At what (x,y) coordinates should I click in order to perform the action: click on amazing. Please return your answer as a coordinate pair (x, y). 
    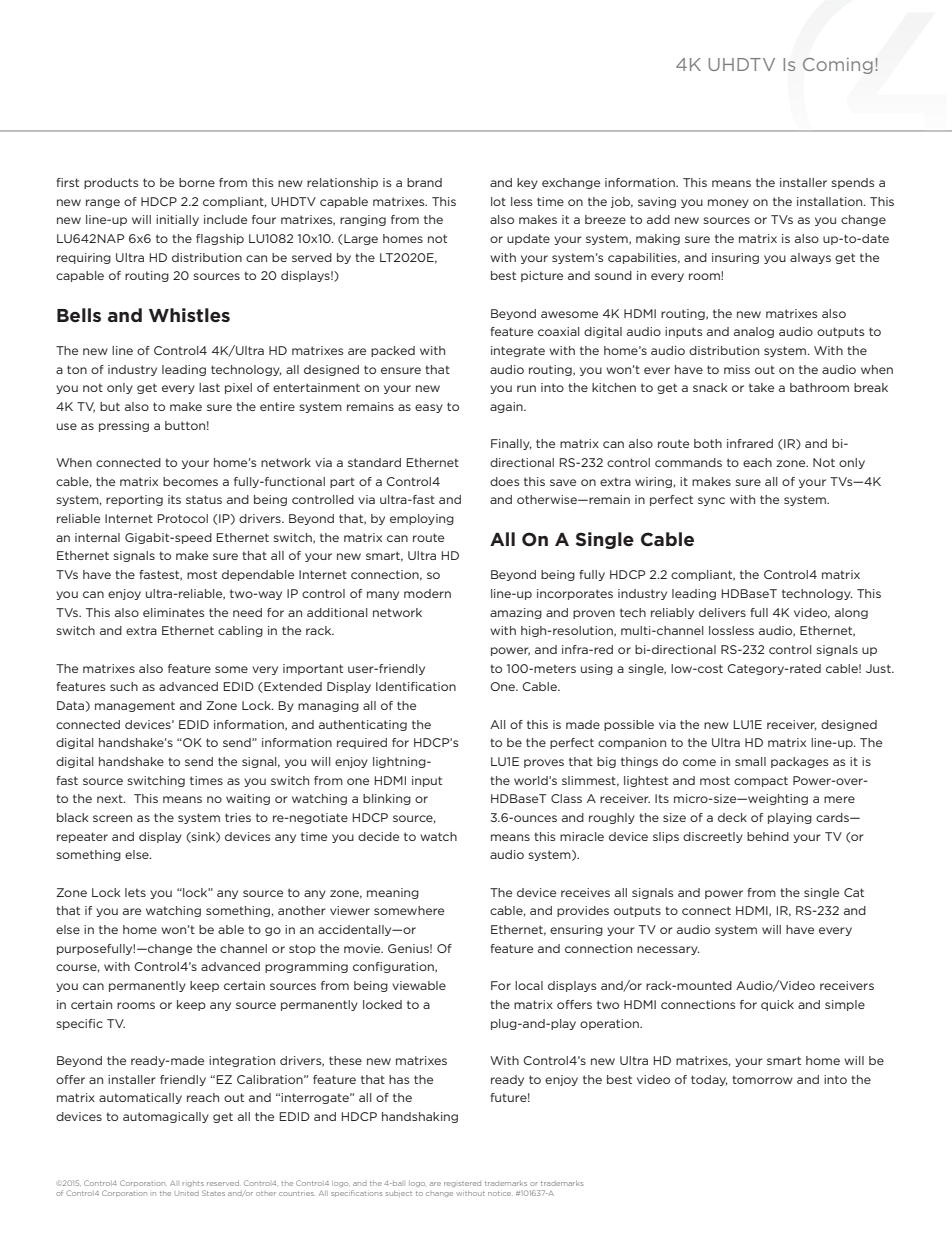
    Looking at the image, I should click on (516, 613).
